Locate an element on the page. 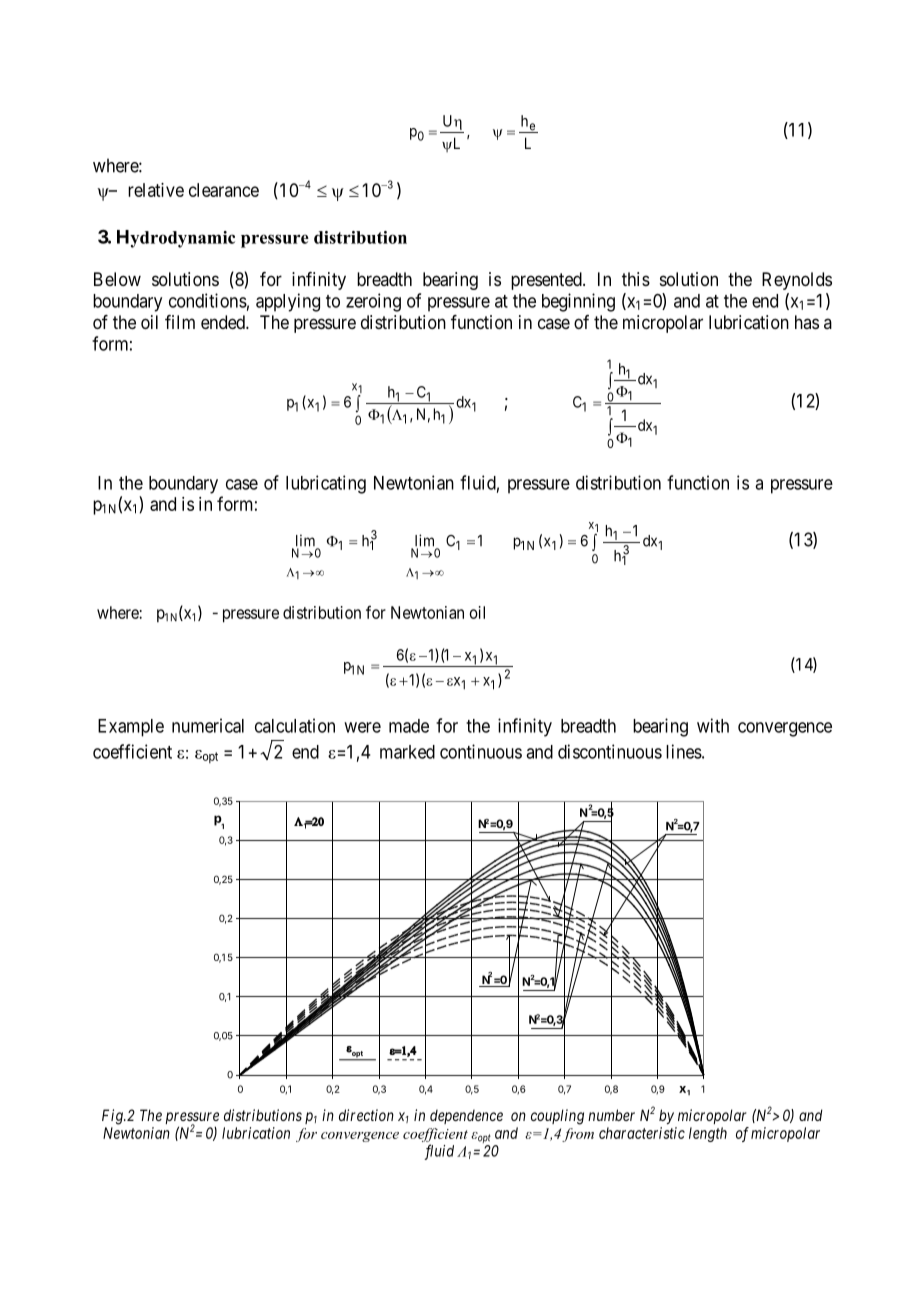 The height and width of the image is (1308, 924). Reynolds is located at coordinates (797, 281).
